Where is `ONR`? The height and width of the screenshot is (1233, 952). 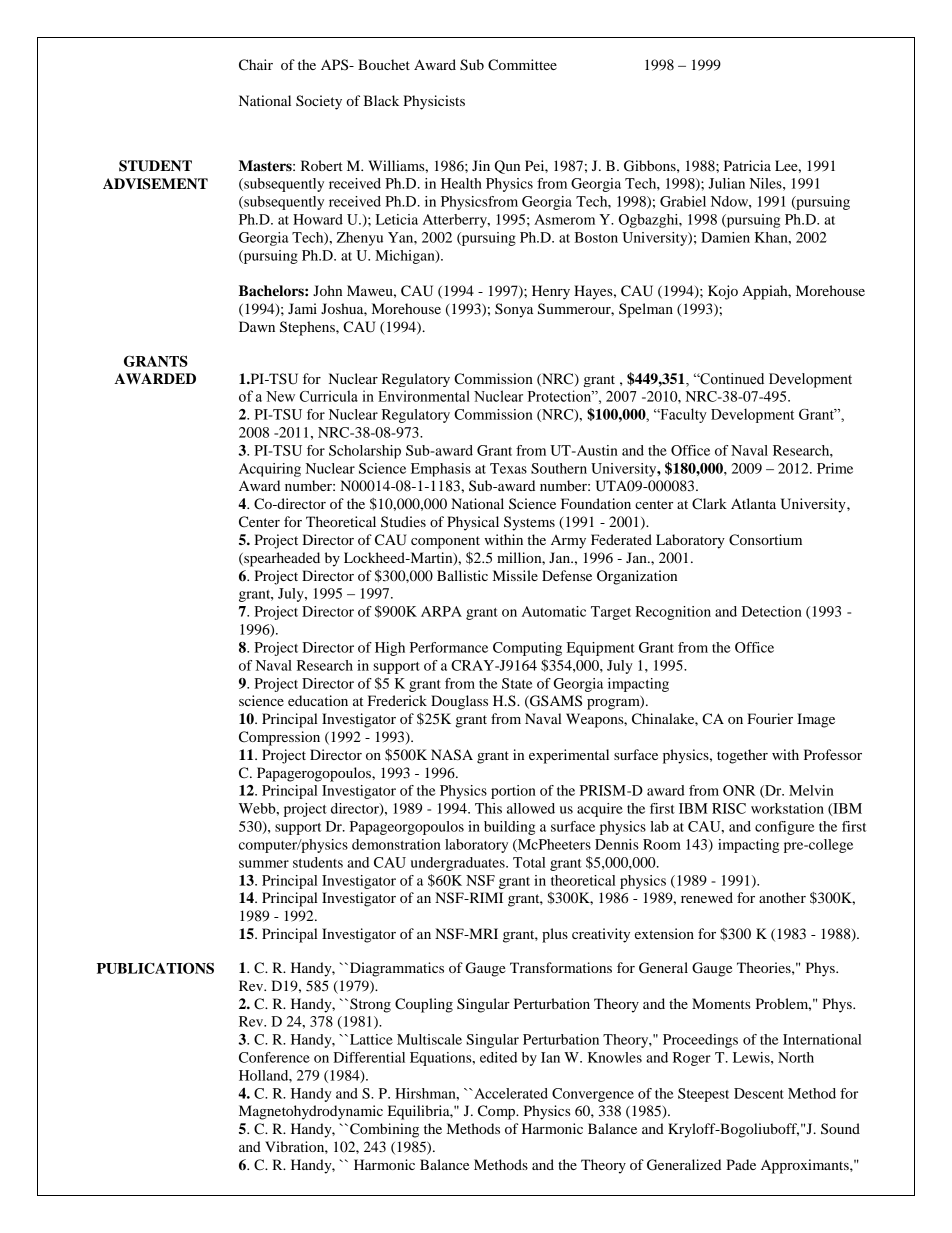 ONR is located at coordinates (739, 790).
